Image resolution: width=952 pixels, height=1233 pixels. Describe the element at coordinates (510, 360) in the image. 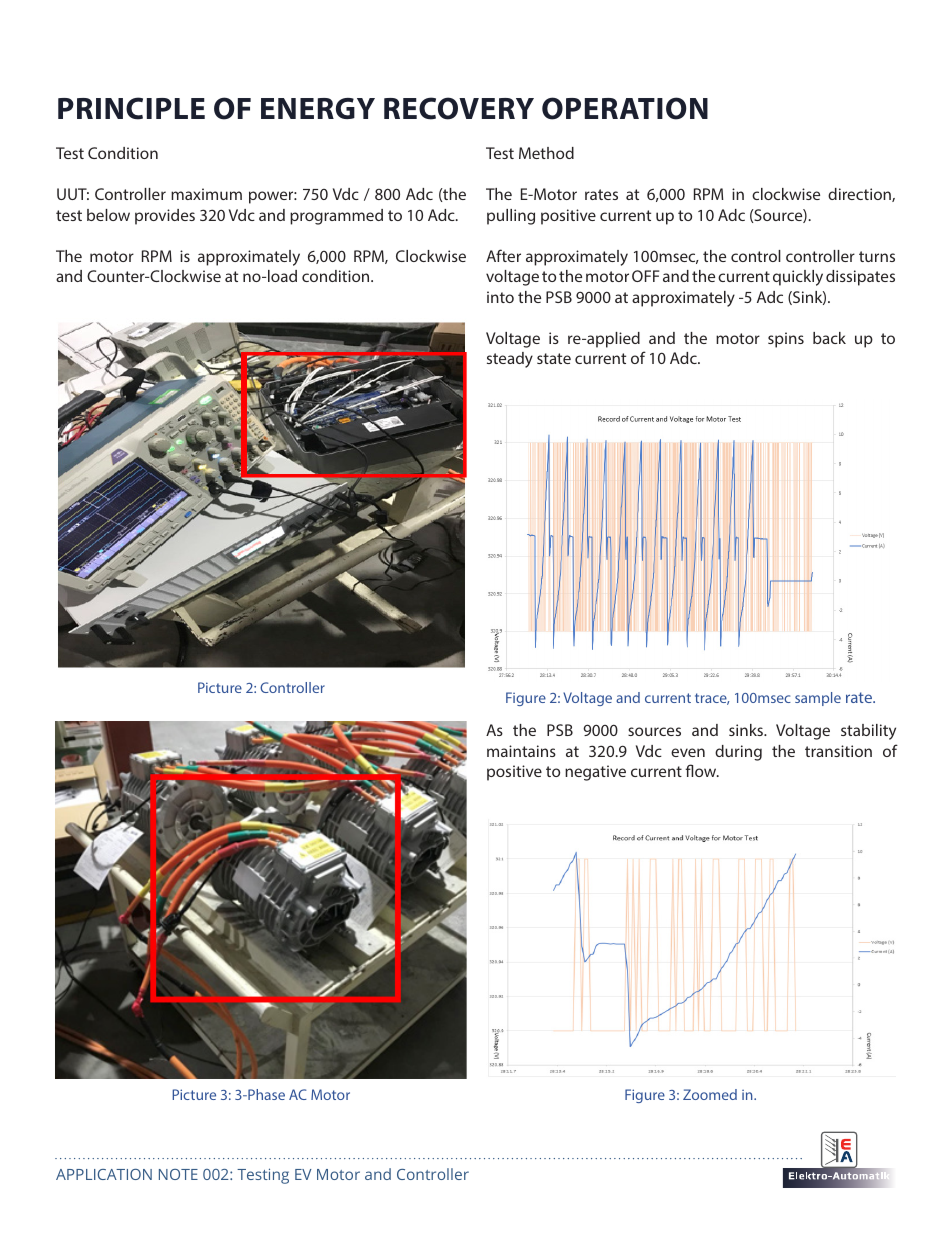

I see `steady` at that location.
